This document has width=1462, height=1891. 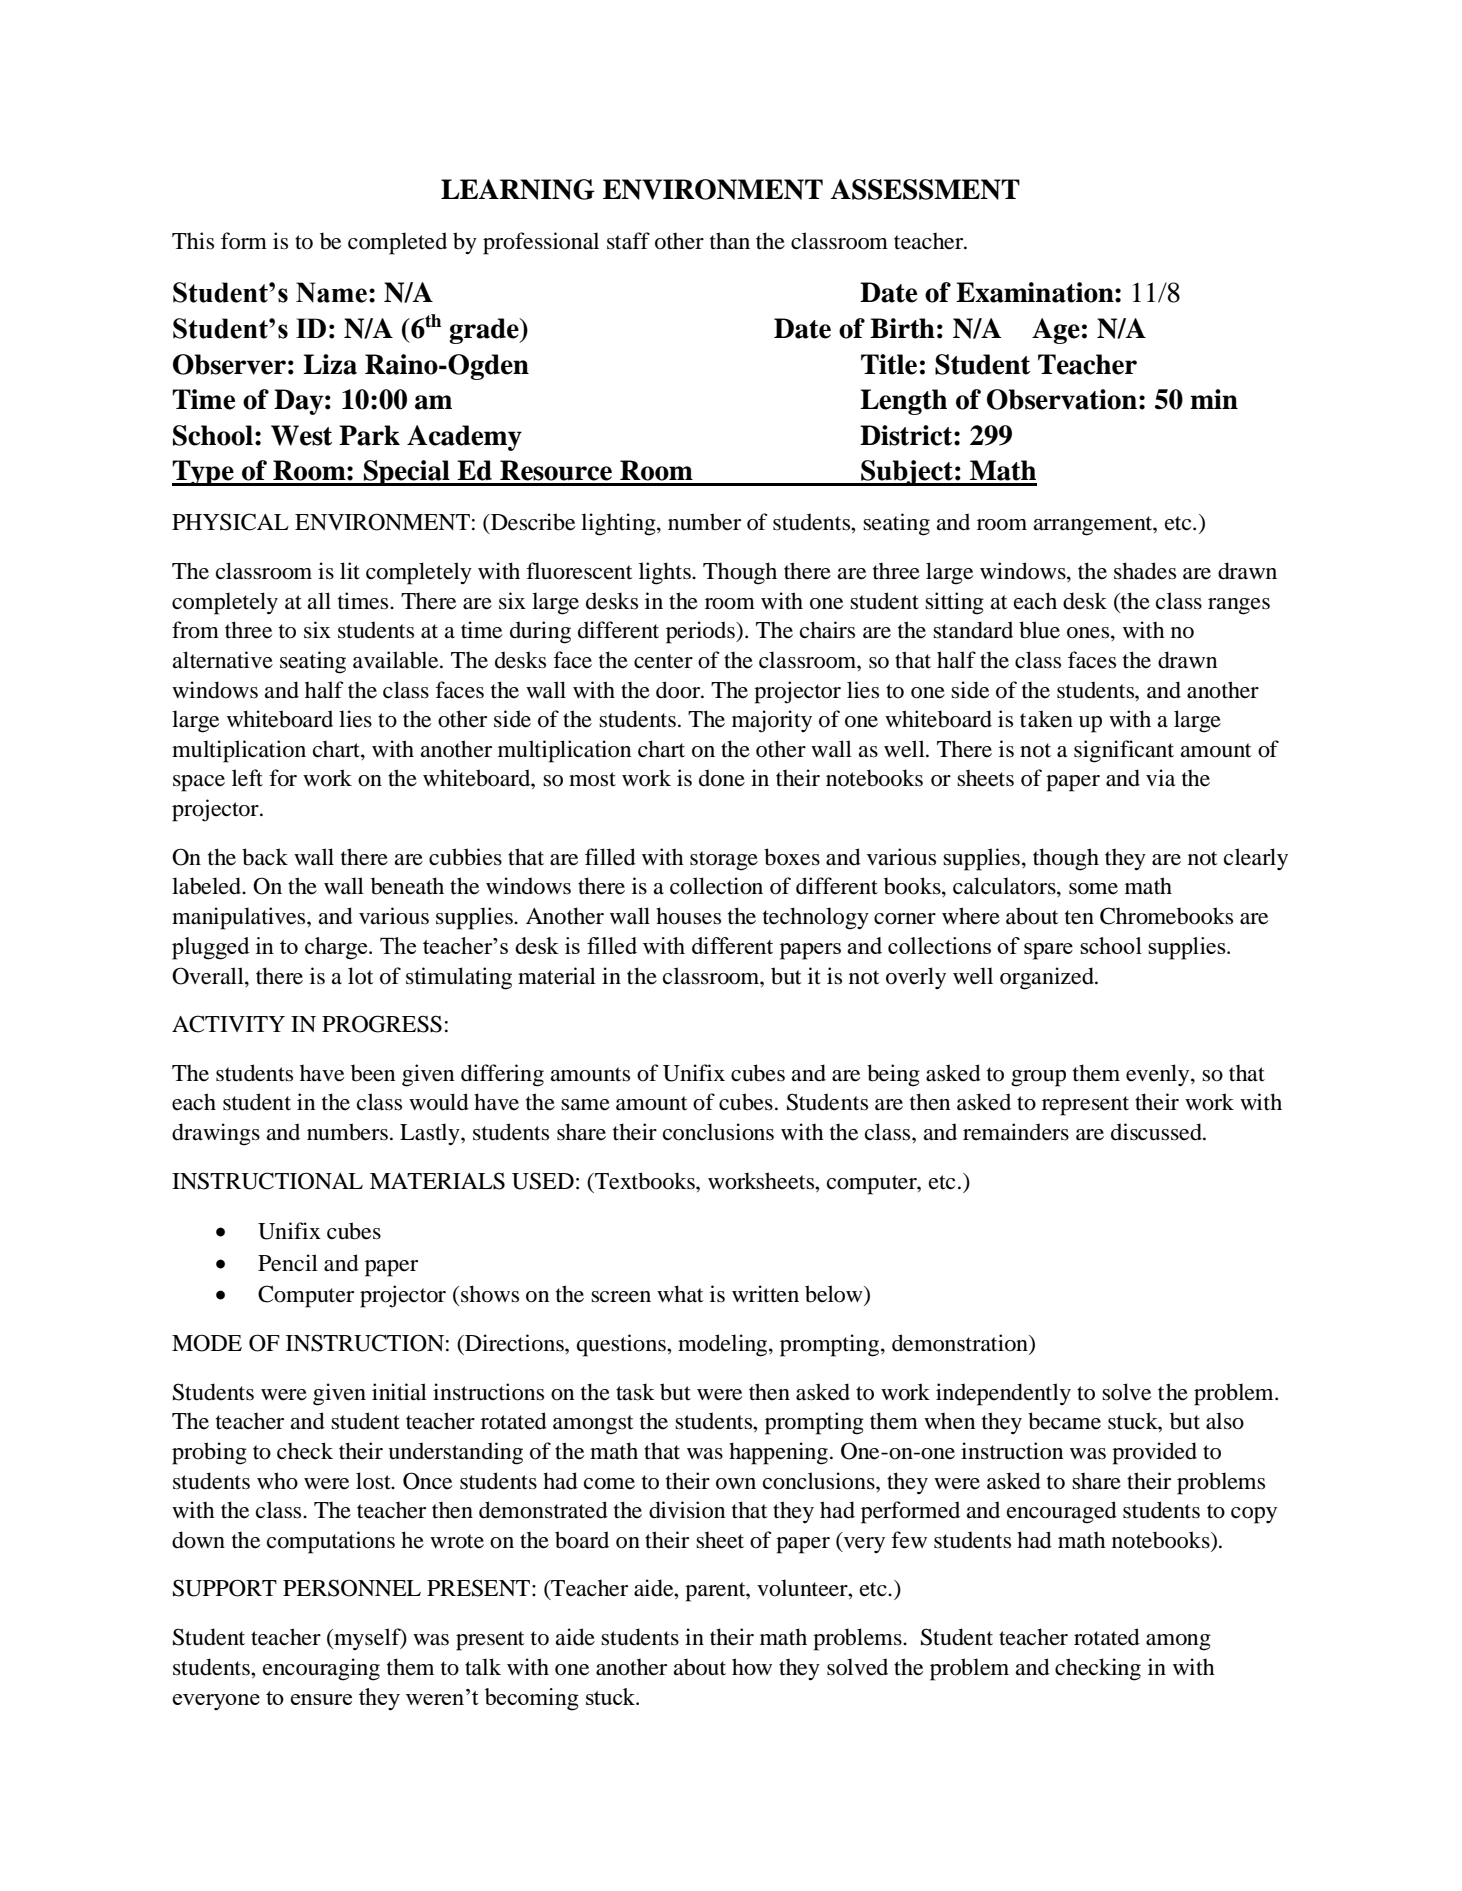 I want to click on than, so click(x=730, y=241).
